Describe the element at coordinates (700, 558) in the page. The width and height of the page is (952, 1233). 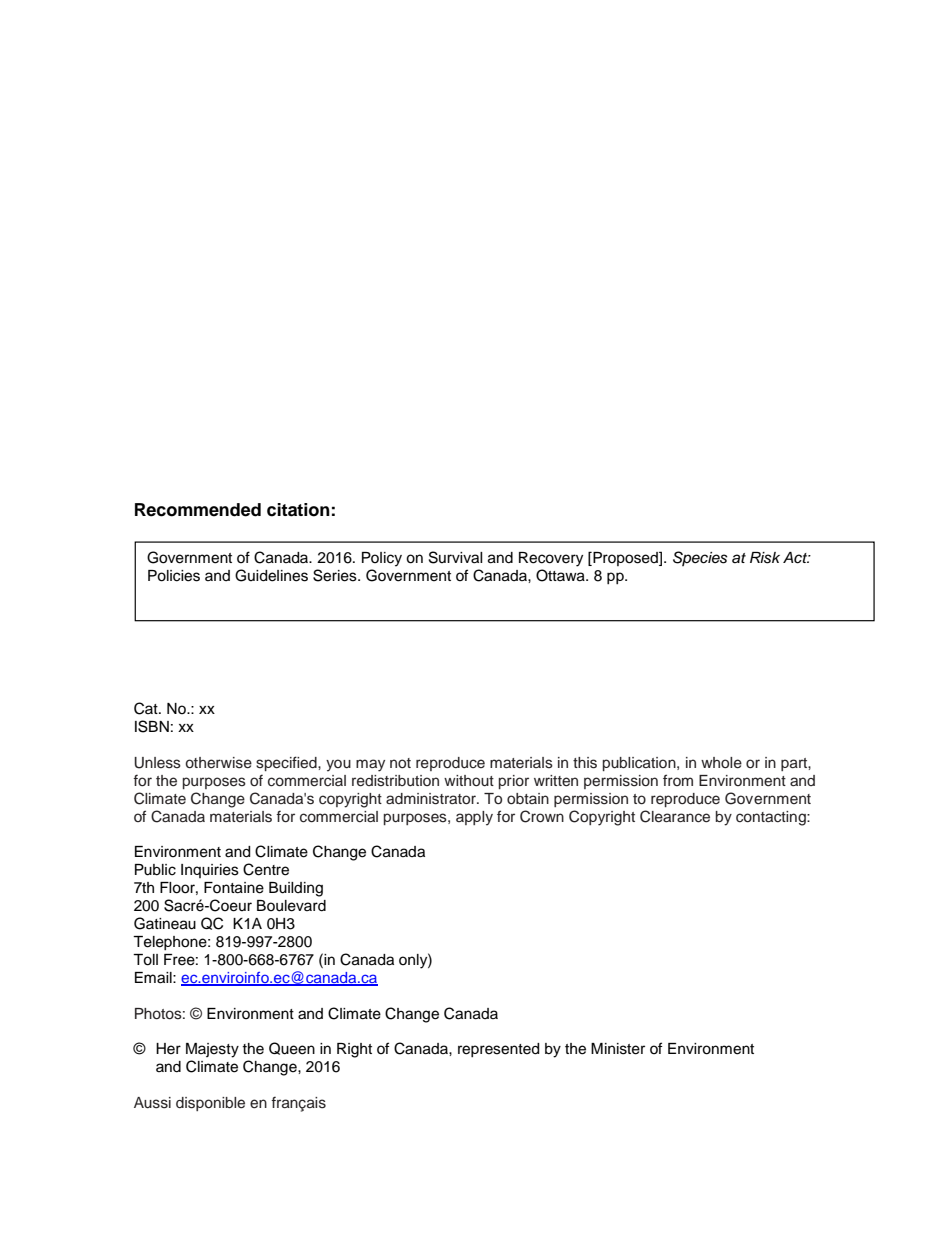
I see `Species` at that location.
